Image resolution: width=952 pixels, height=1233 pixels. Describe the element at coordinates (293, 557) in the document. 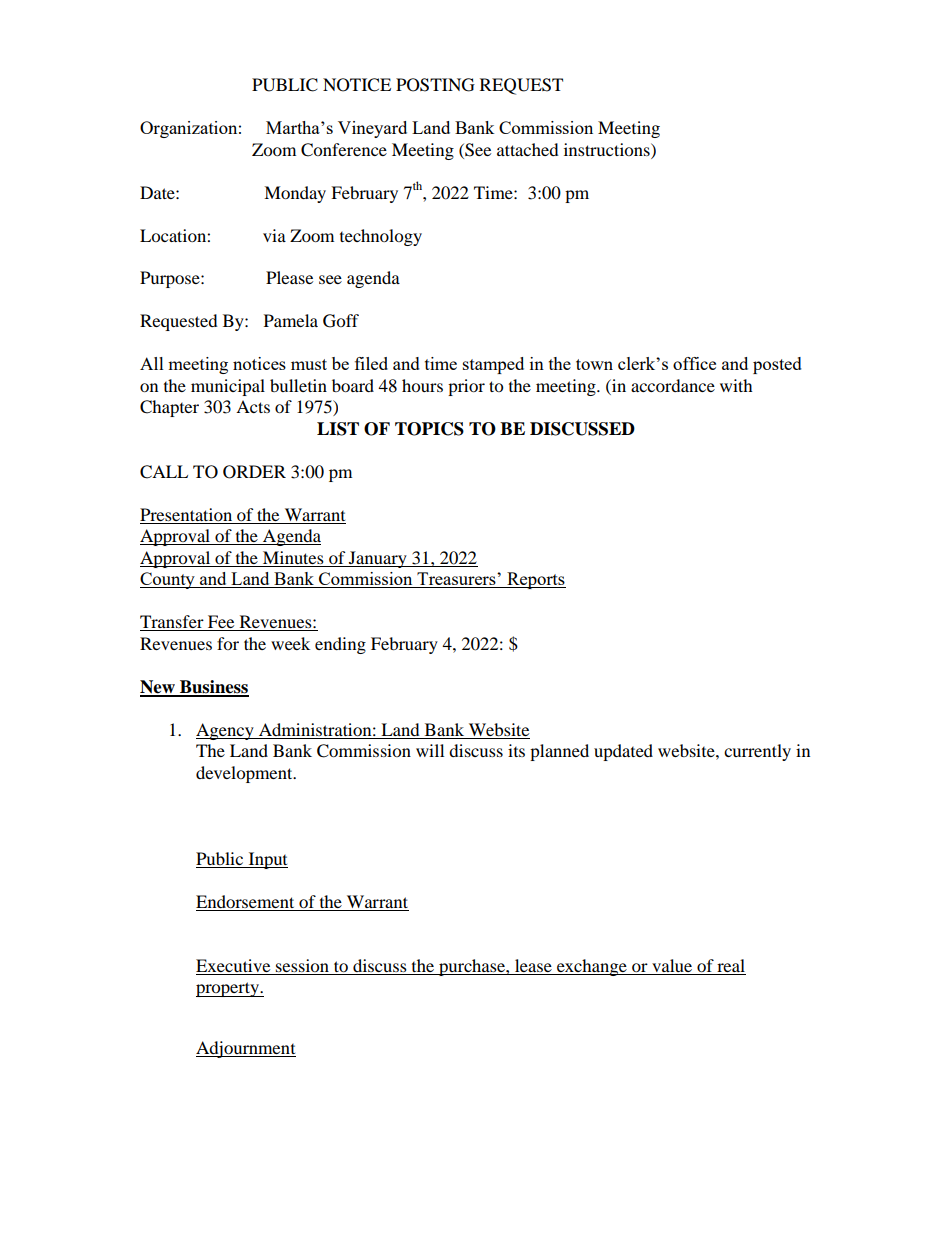

I see `Minutes` at that location.
